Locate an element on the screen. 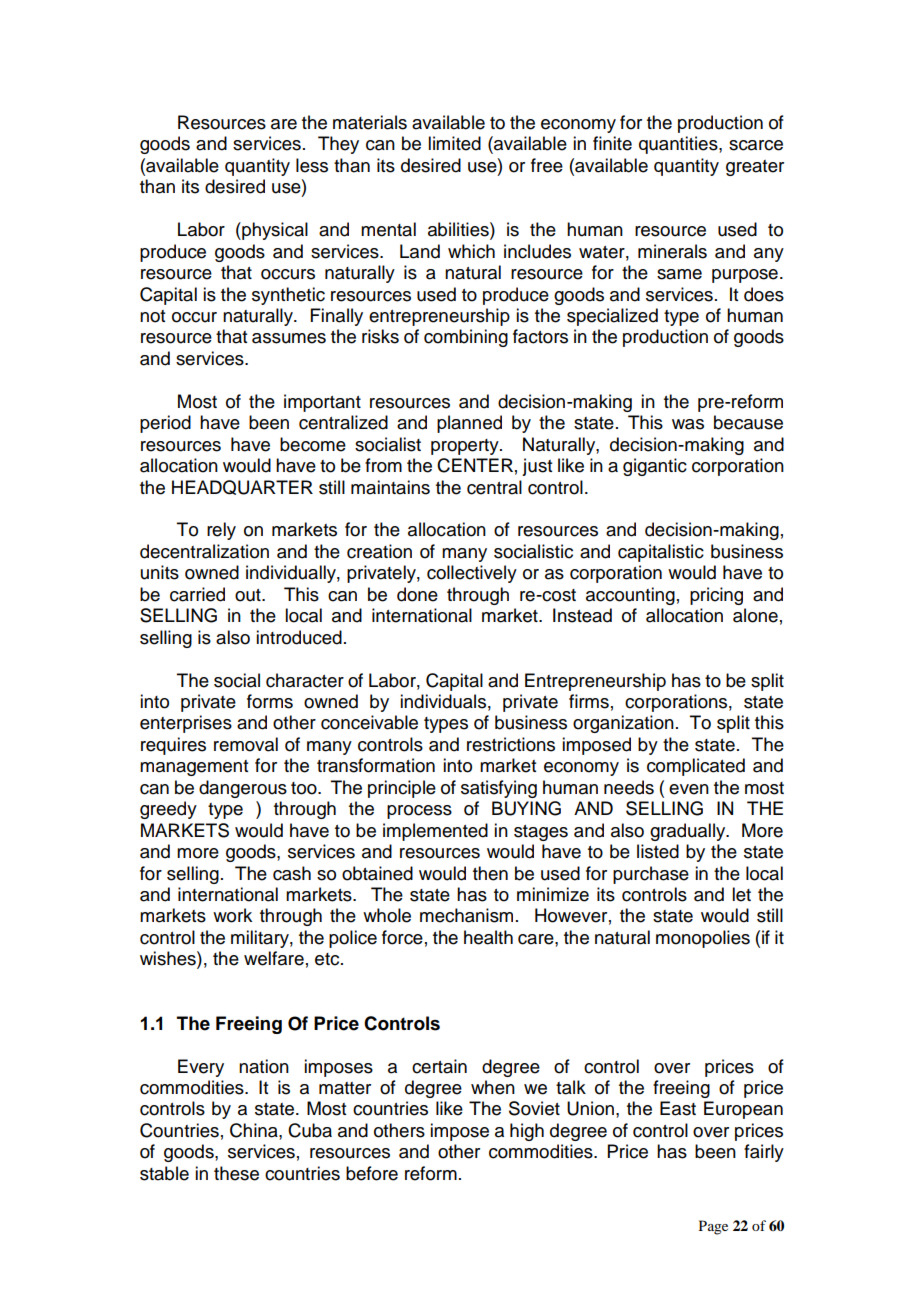  forms is located at coordinates (270, 701).
